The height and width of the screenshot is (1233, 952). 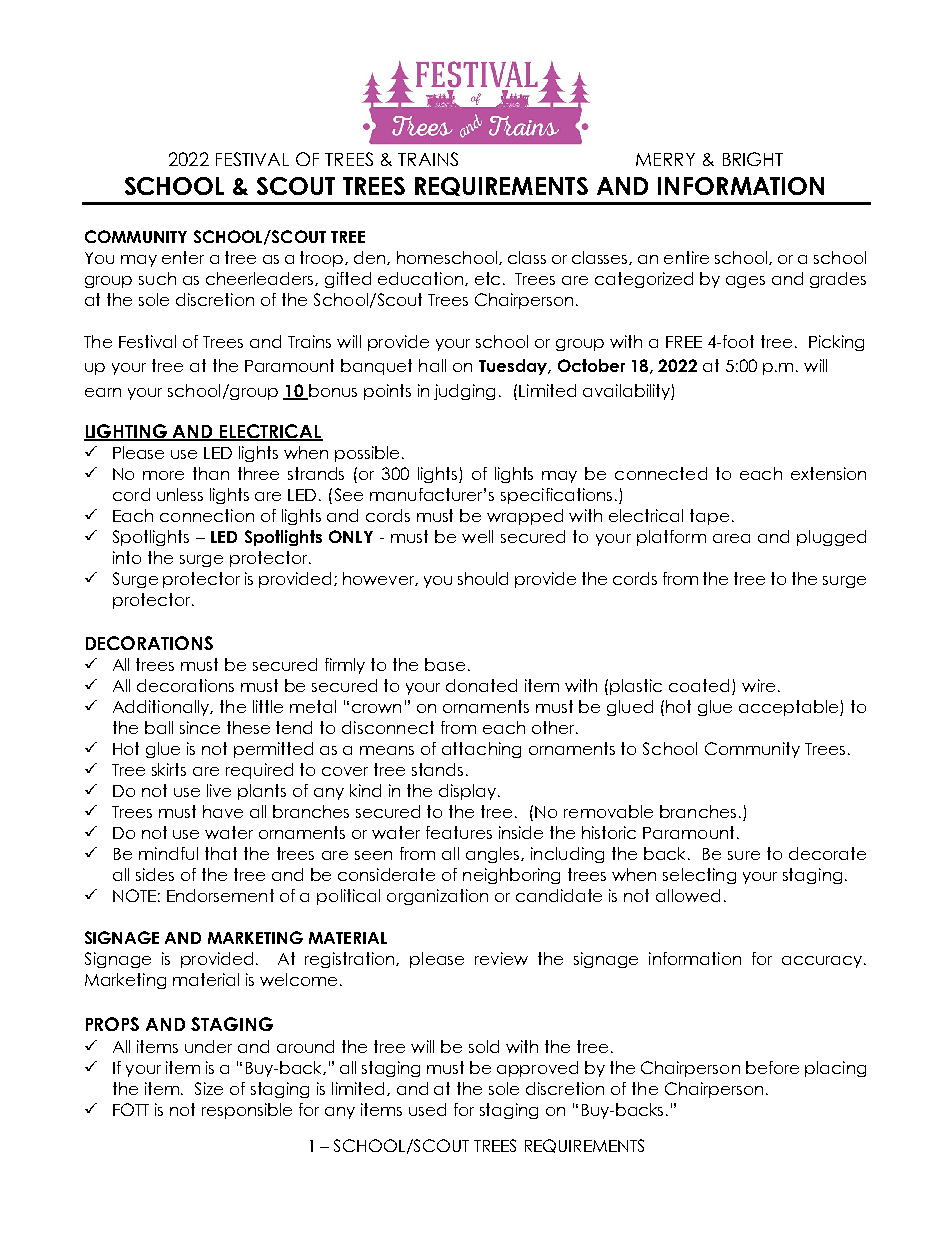 I want to click on wire, so click(x=758, y=685).
